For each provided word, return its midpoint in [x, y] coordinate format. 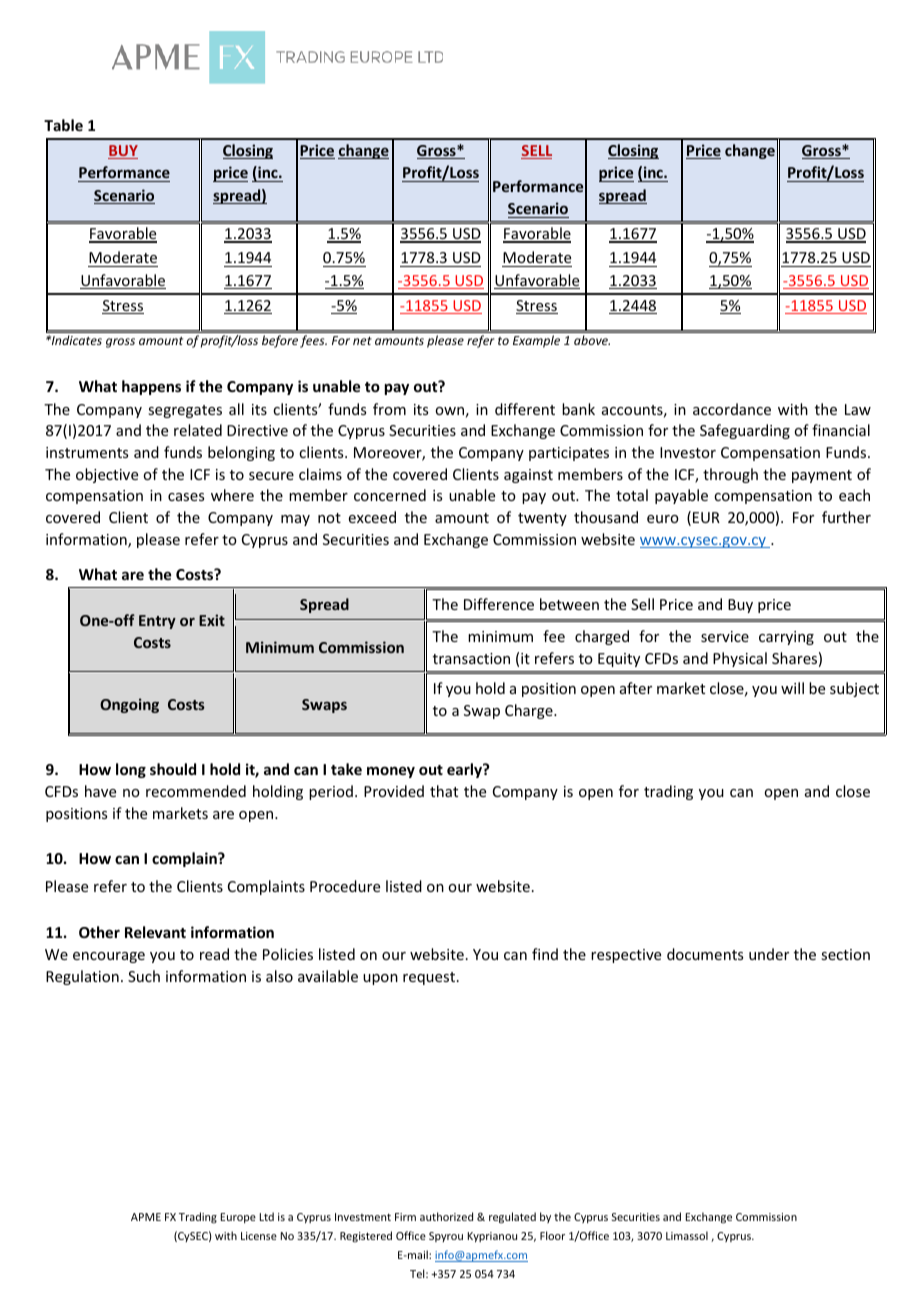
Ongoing [129, 705]
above [592, 340]
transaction [471, 658]
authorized [446, 1216]
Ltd [267, 1216]
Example [536, 341]
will [792, 688]
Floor [552, 1235]
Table [63, 125]
